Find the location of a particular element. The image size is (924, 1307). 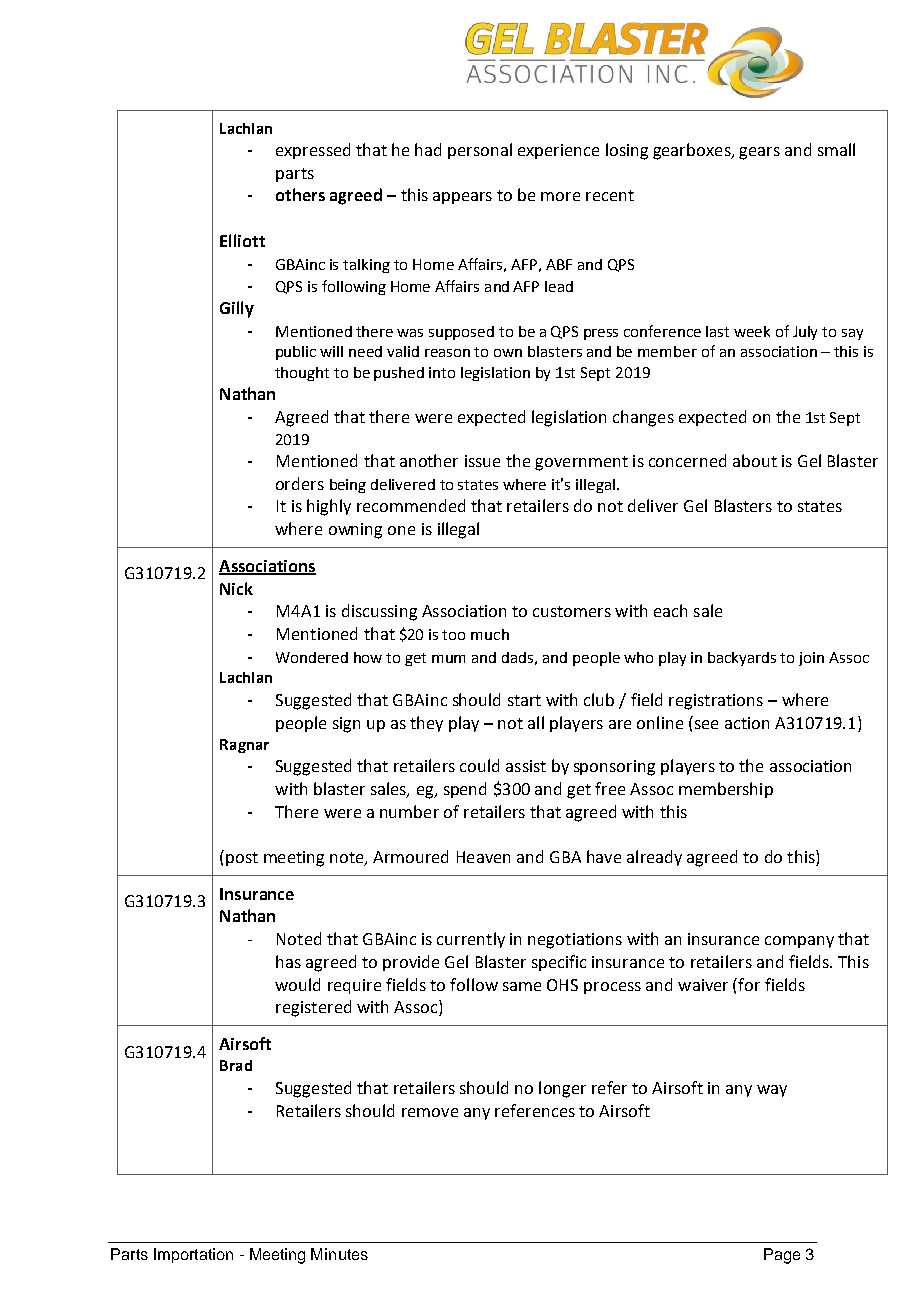

Minutes is located at coordinates (339, 1254).
